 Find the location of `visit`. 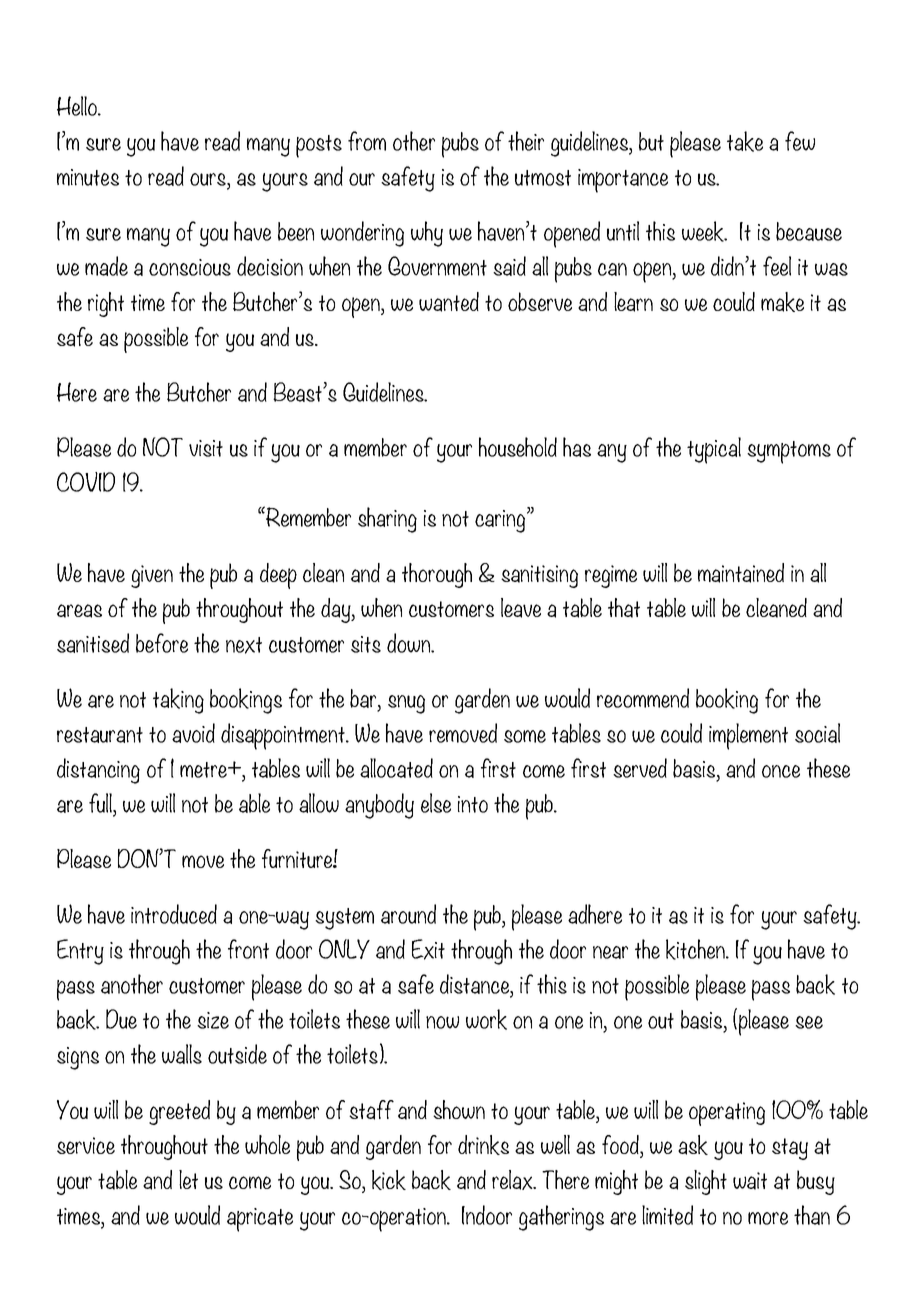

visit is located at coordinates (206, 448).
